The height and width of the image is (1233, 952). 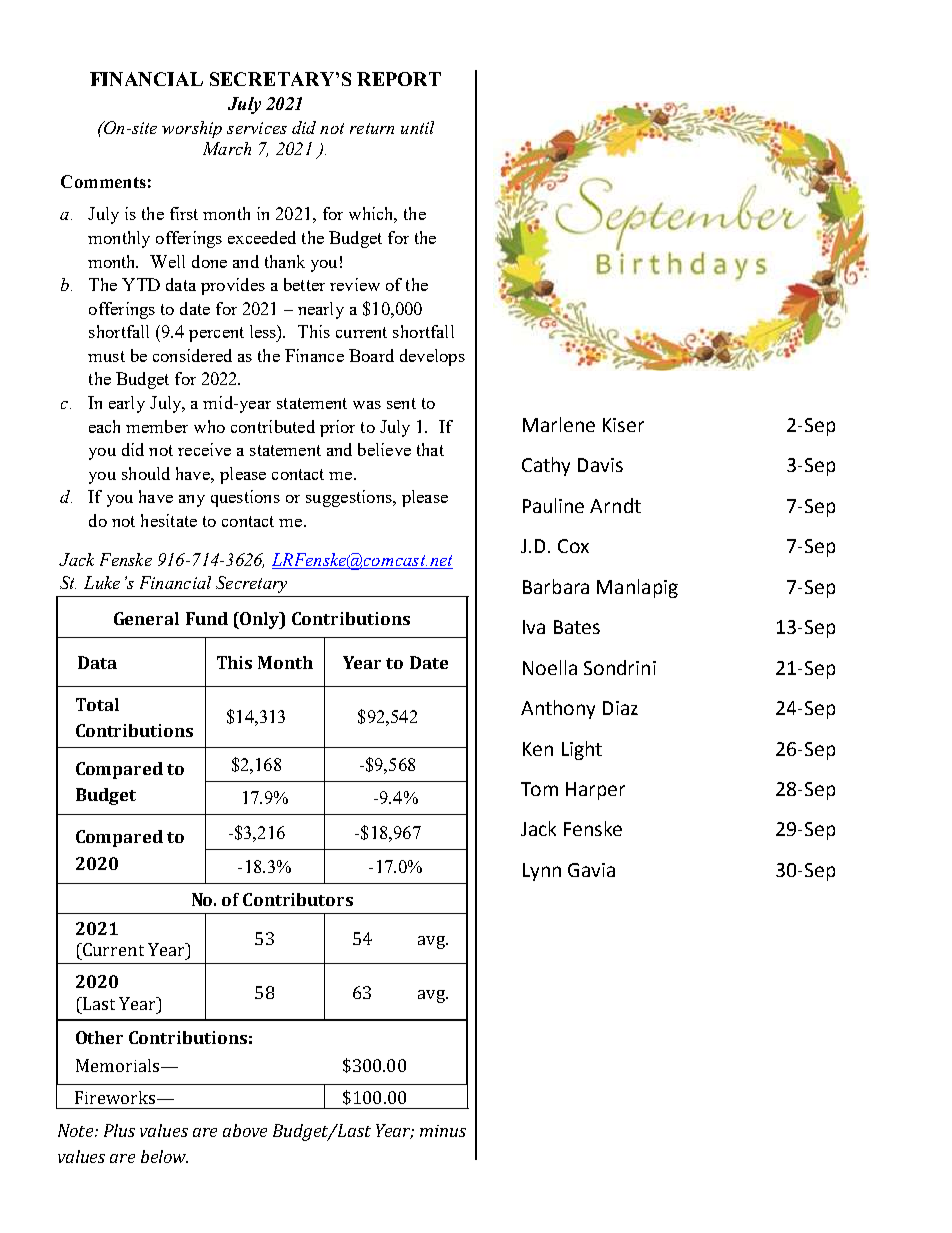 What do you see at coordinates (443, 1131) in the image?
I see `minus` at bounding box center [443, 1131].
